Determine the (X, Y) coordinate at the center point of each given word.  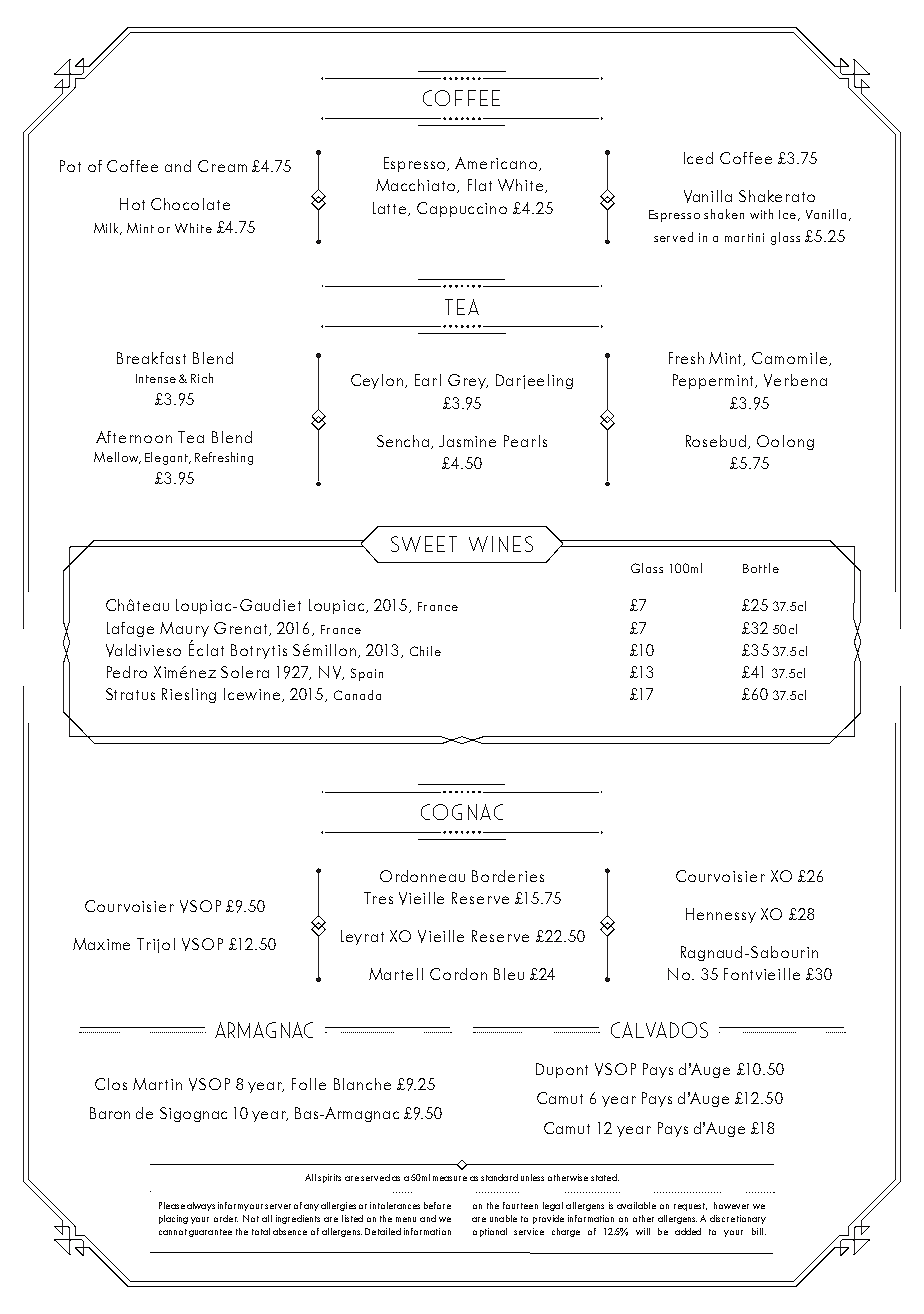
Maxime (101, 944)
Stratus (130, 694)
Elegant (167, 458)
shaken (724, 214)
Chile (425, 651)
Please (172, 1205)
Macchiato (417, 186)
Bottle (761, 568)
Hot (132, 204)
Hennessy (721, 915)
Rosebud (716, 441)
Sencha (404, 442)
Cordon (458, 974)
